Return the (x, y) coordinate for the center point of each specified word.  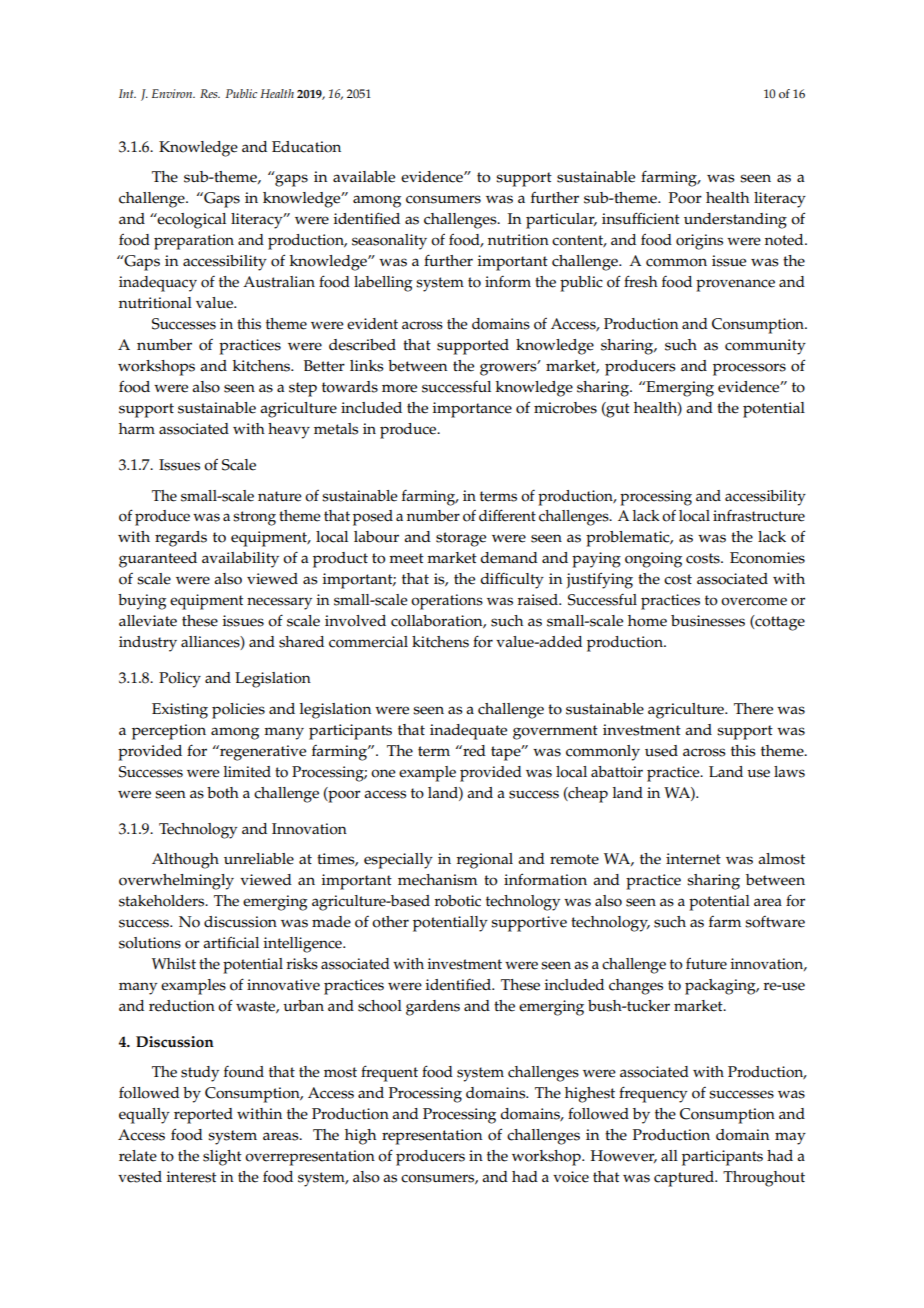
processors (749, 369)
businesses (708, 621)
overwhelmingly (176, 882)
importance (472, 410)
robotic (457, 901)
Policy (180, 680)
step (303, 389)
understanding (735, 221)
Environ (173, 93)
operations (447, 602)
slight (222, 1158)
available (364, 177)
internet (693, 859)
